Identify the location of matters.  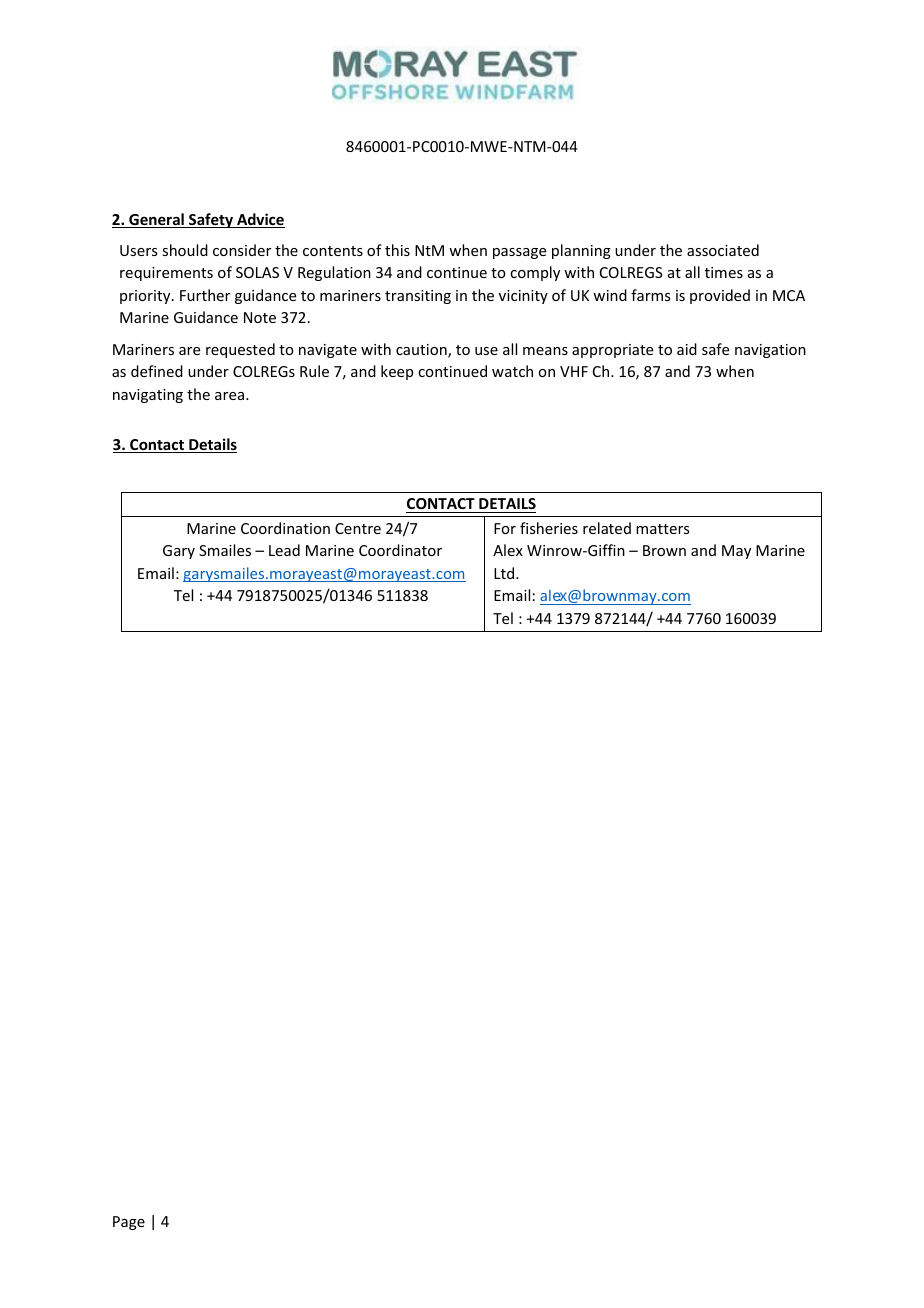
(662, 529).
